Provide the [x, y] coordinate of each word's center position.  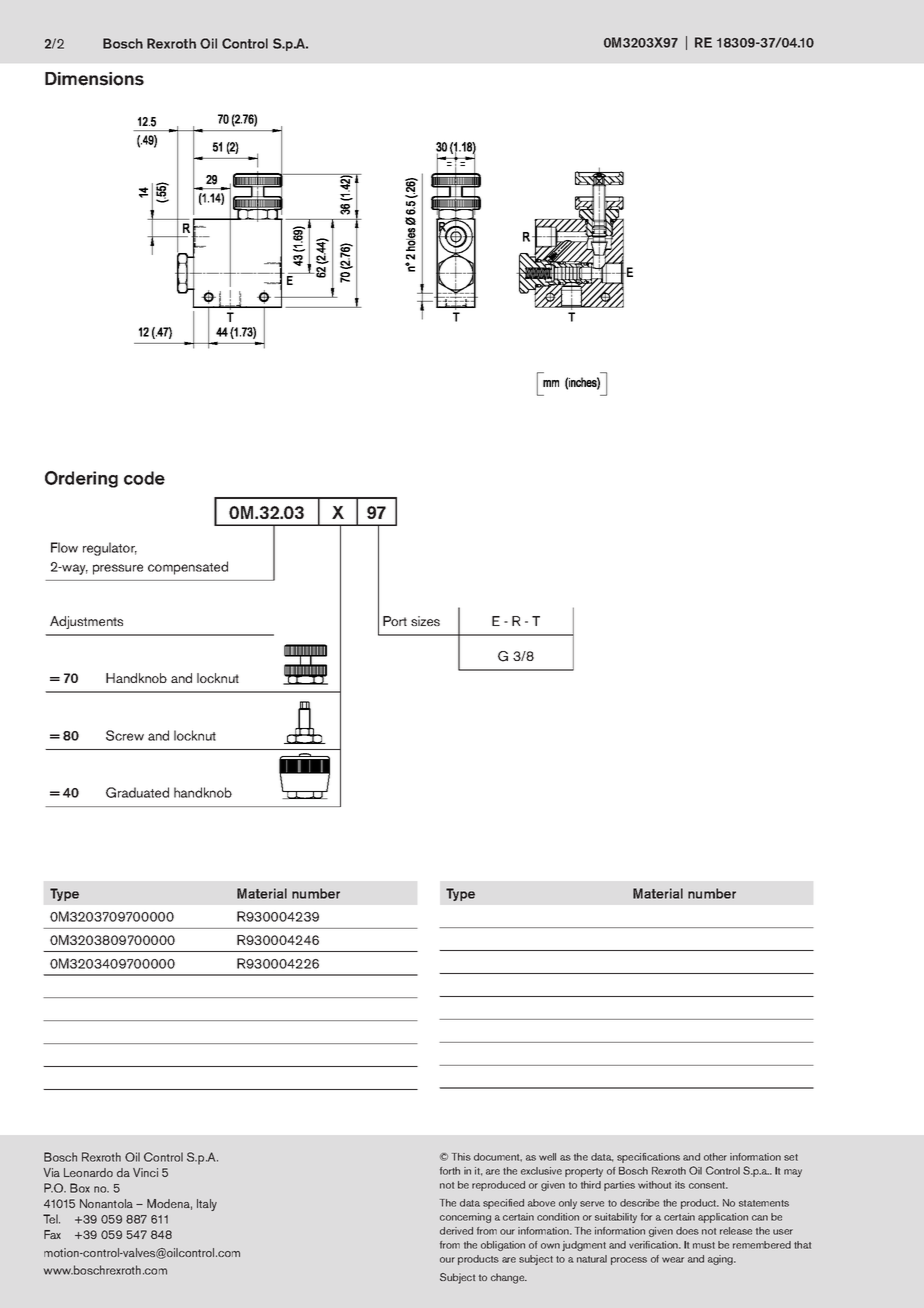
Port [395, 621]
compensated [188, 568]
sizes [425, 621]
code [144, 478]
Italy [207, 1205]
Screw [125, 735]
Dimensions [94, 79]
